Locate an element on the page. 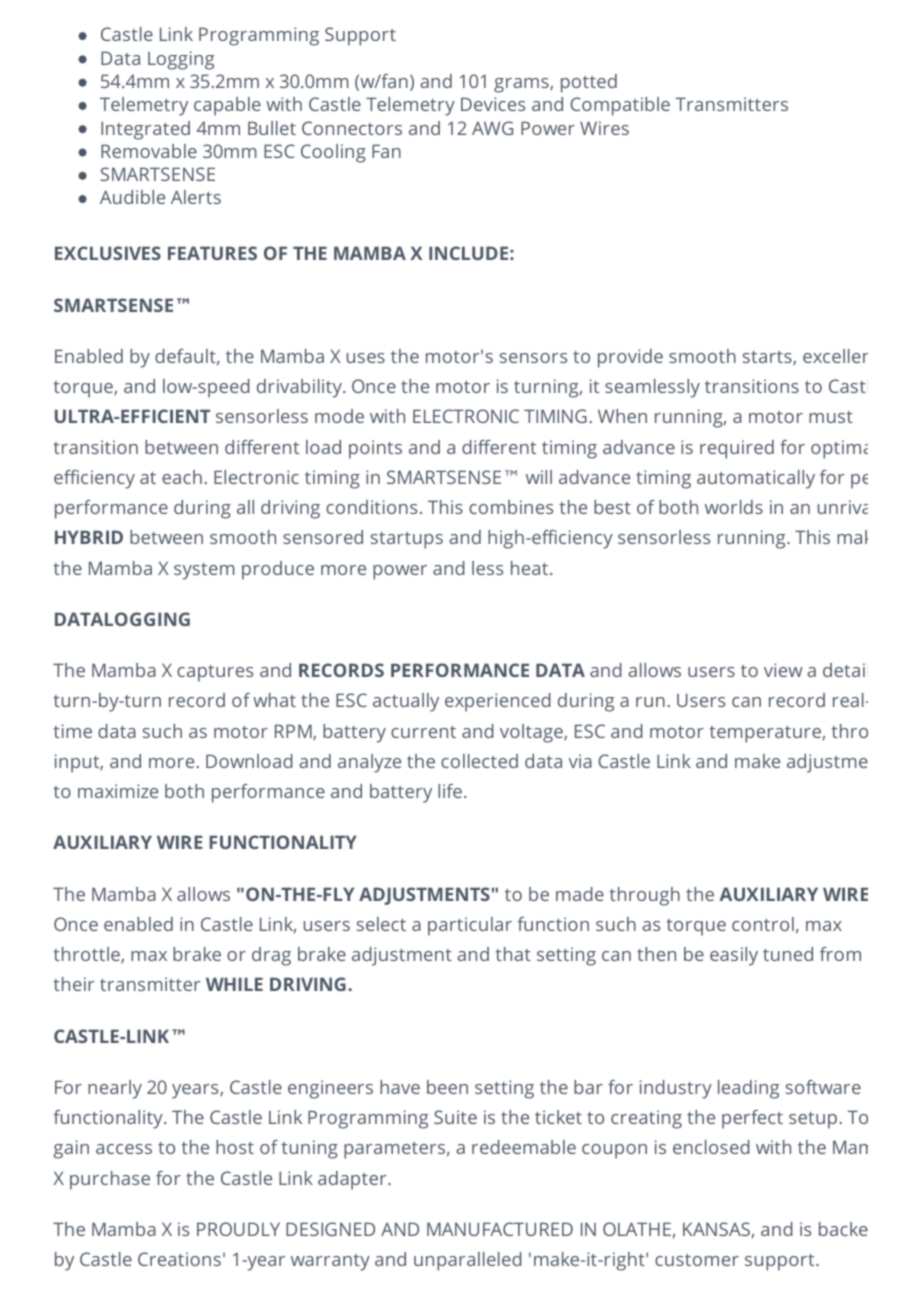 This image has height=1307, width=924. maximize is located at coordinates (118, 791).
